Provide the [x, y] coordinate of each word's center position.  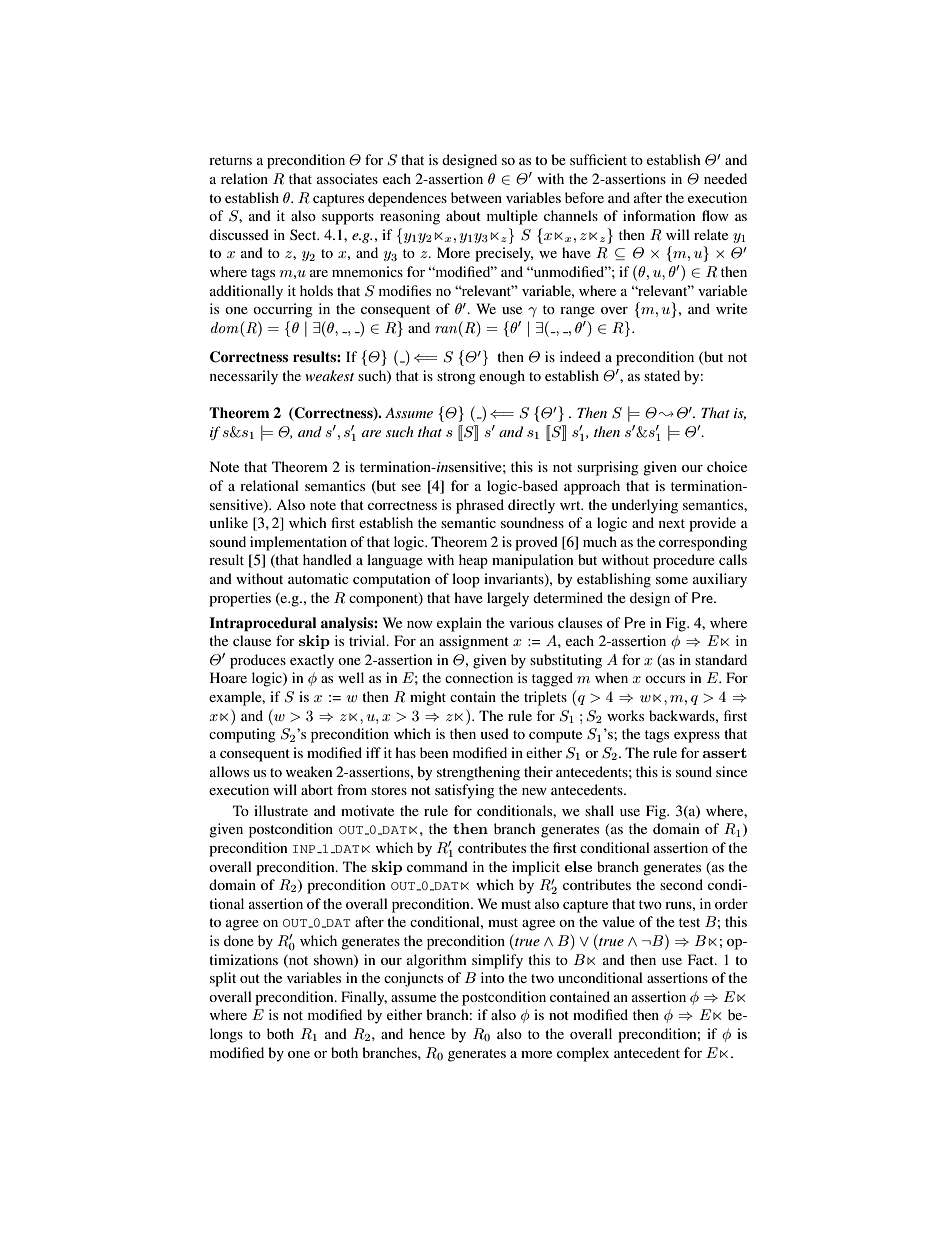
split [223, 979]
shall [599, 810]
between [476, 197]
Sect [304, 234]
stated [662, 375]
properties [240, 599]
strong [456, 378]
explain [459, 624]
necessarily [244, 377]
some [672, 580]
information [659, 215]
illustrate [281, 810]
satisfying [465, 791]
